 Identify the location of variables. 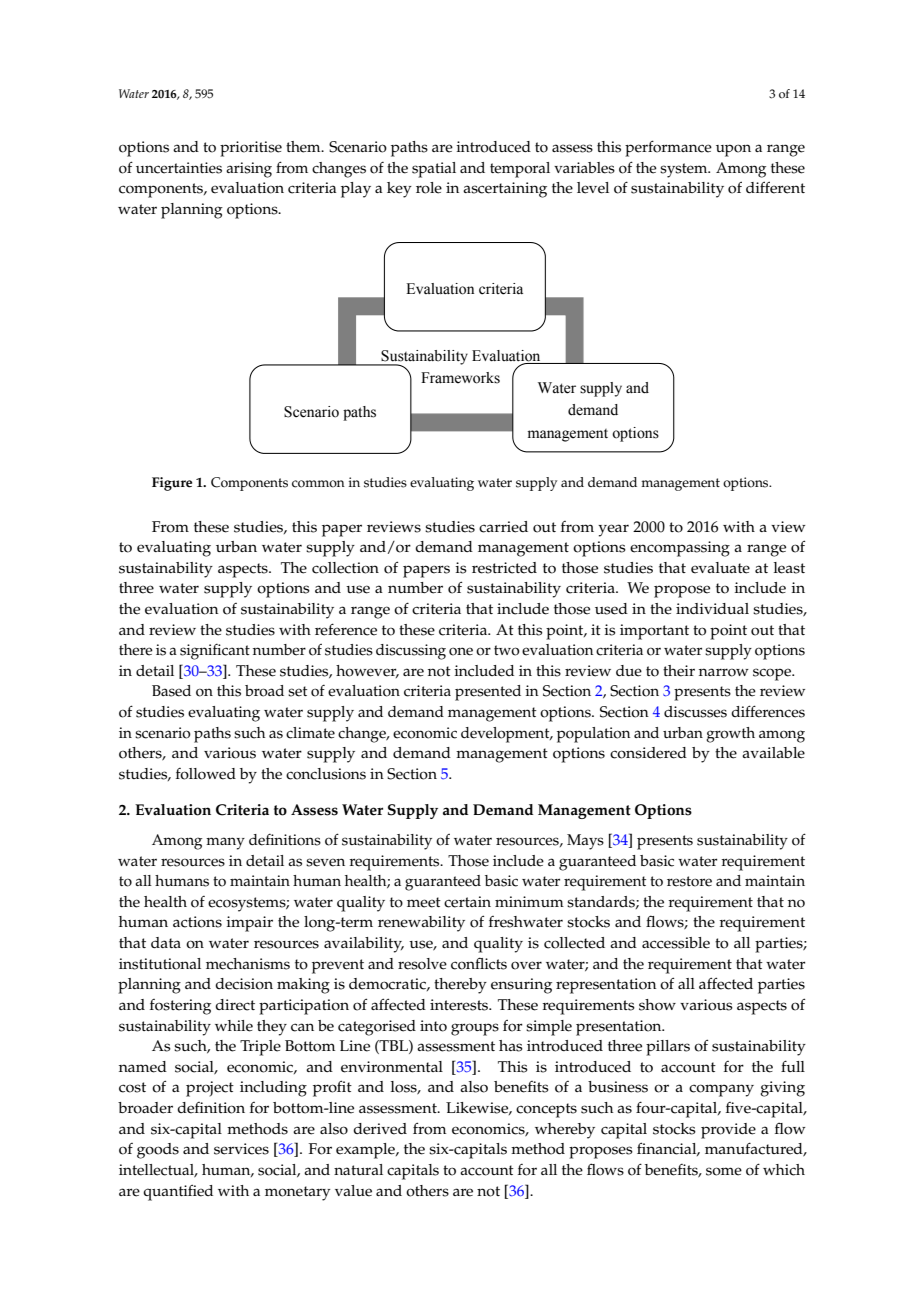
(584, 168).
